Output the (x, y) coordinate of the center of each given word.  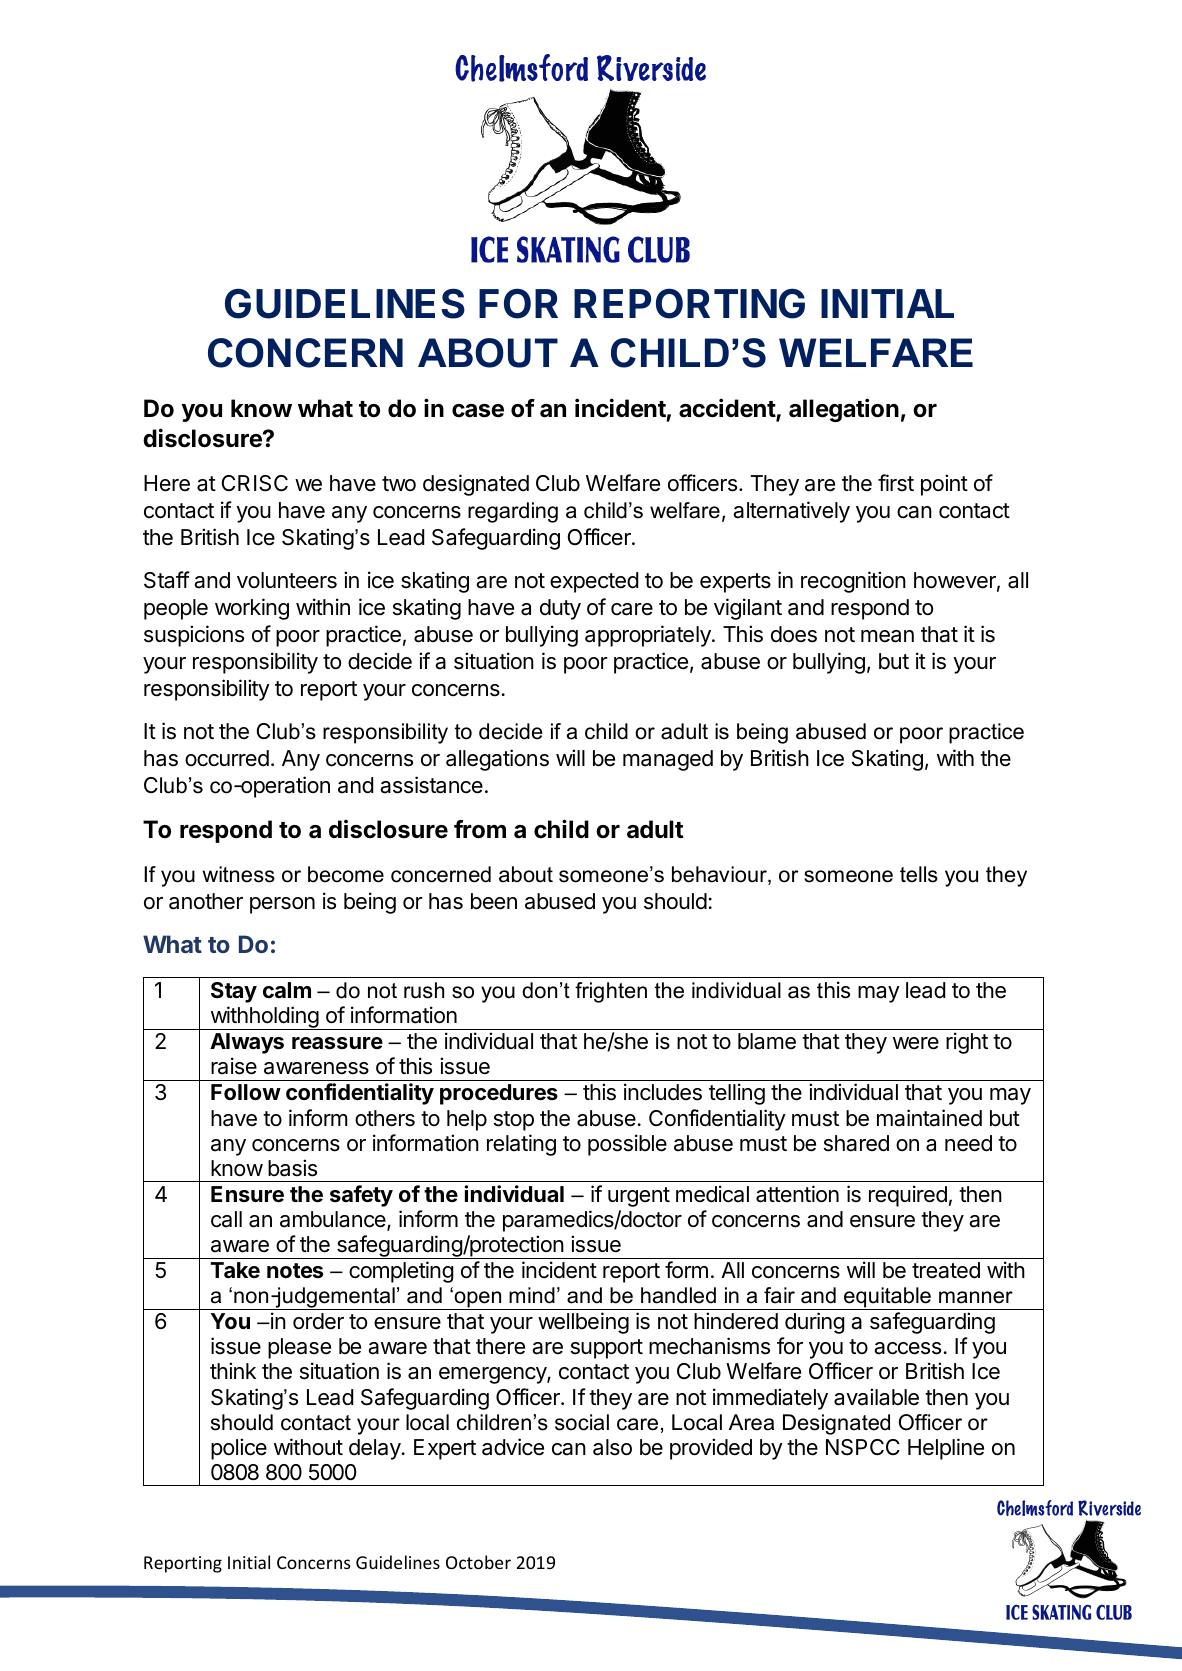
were (916, 1043)
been (494, 901)
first (896, 483)
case (478, 411)
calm (287, 990)
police (239, 1449)
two (399, 484)
